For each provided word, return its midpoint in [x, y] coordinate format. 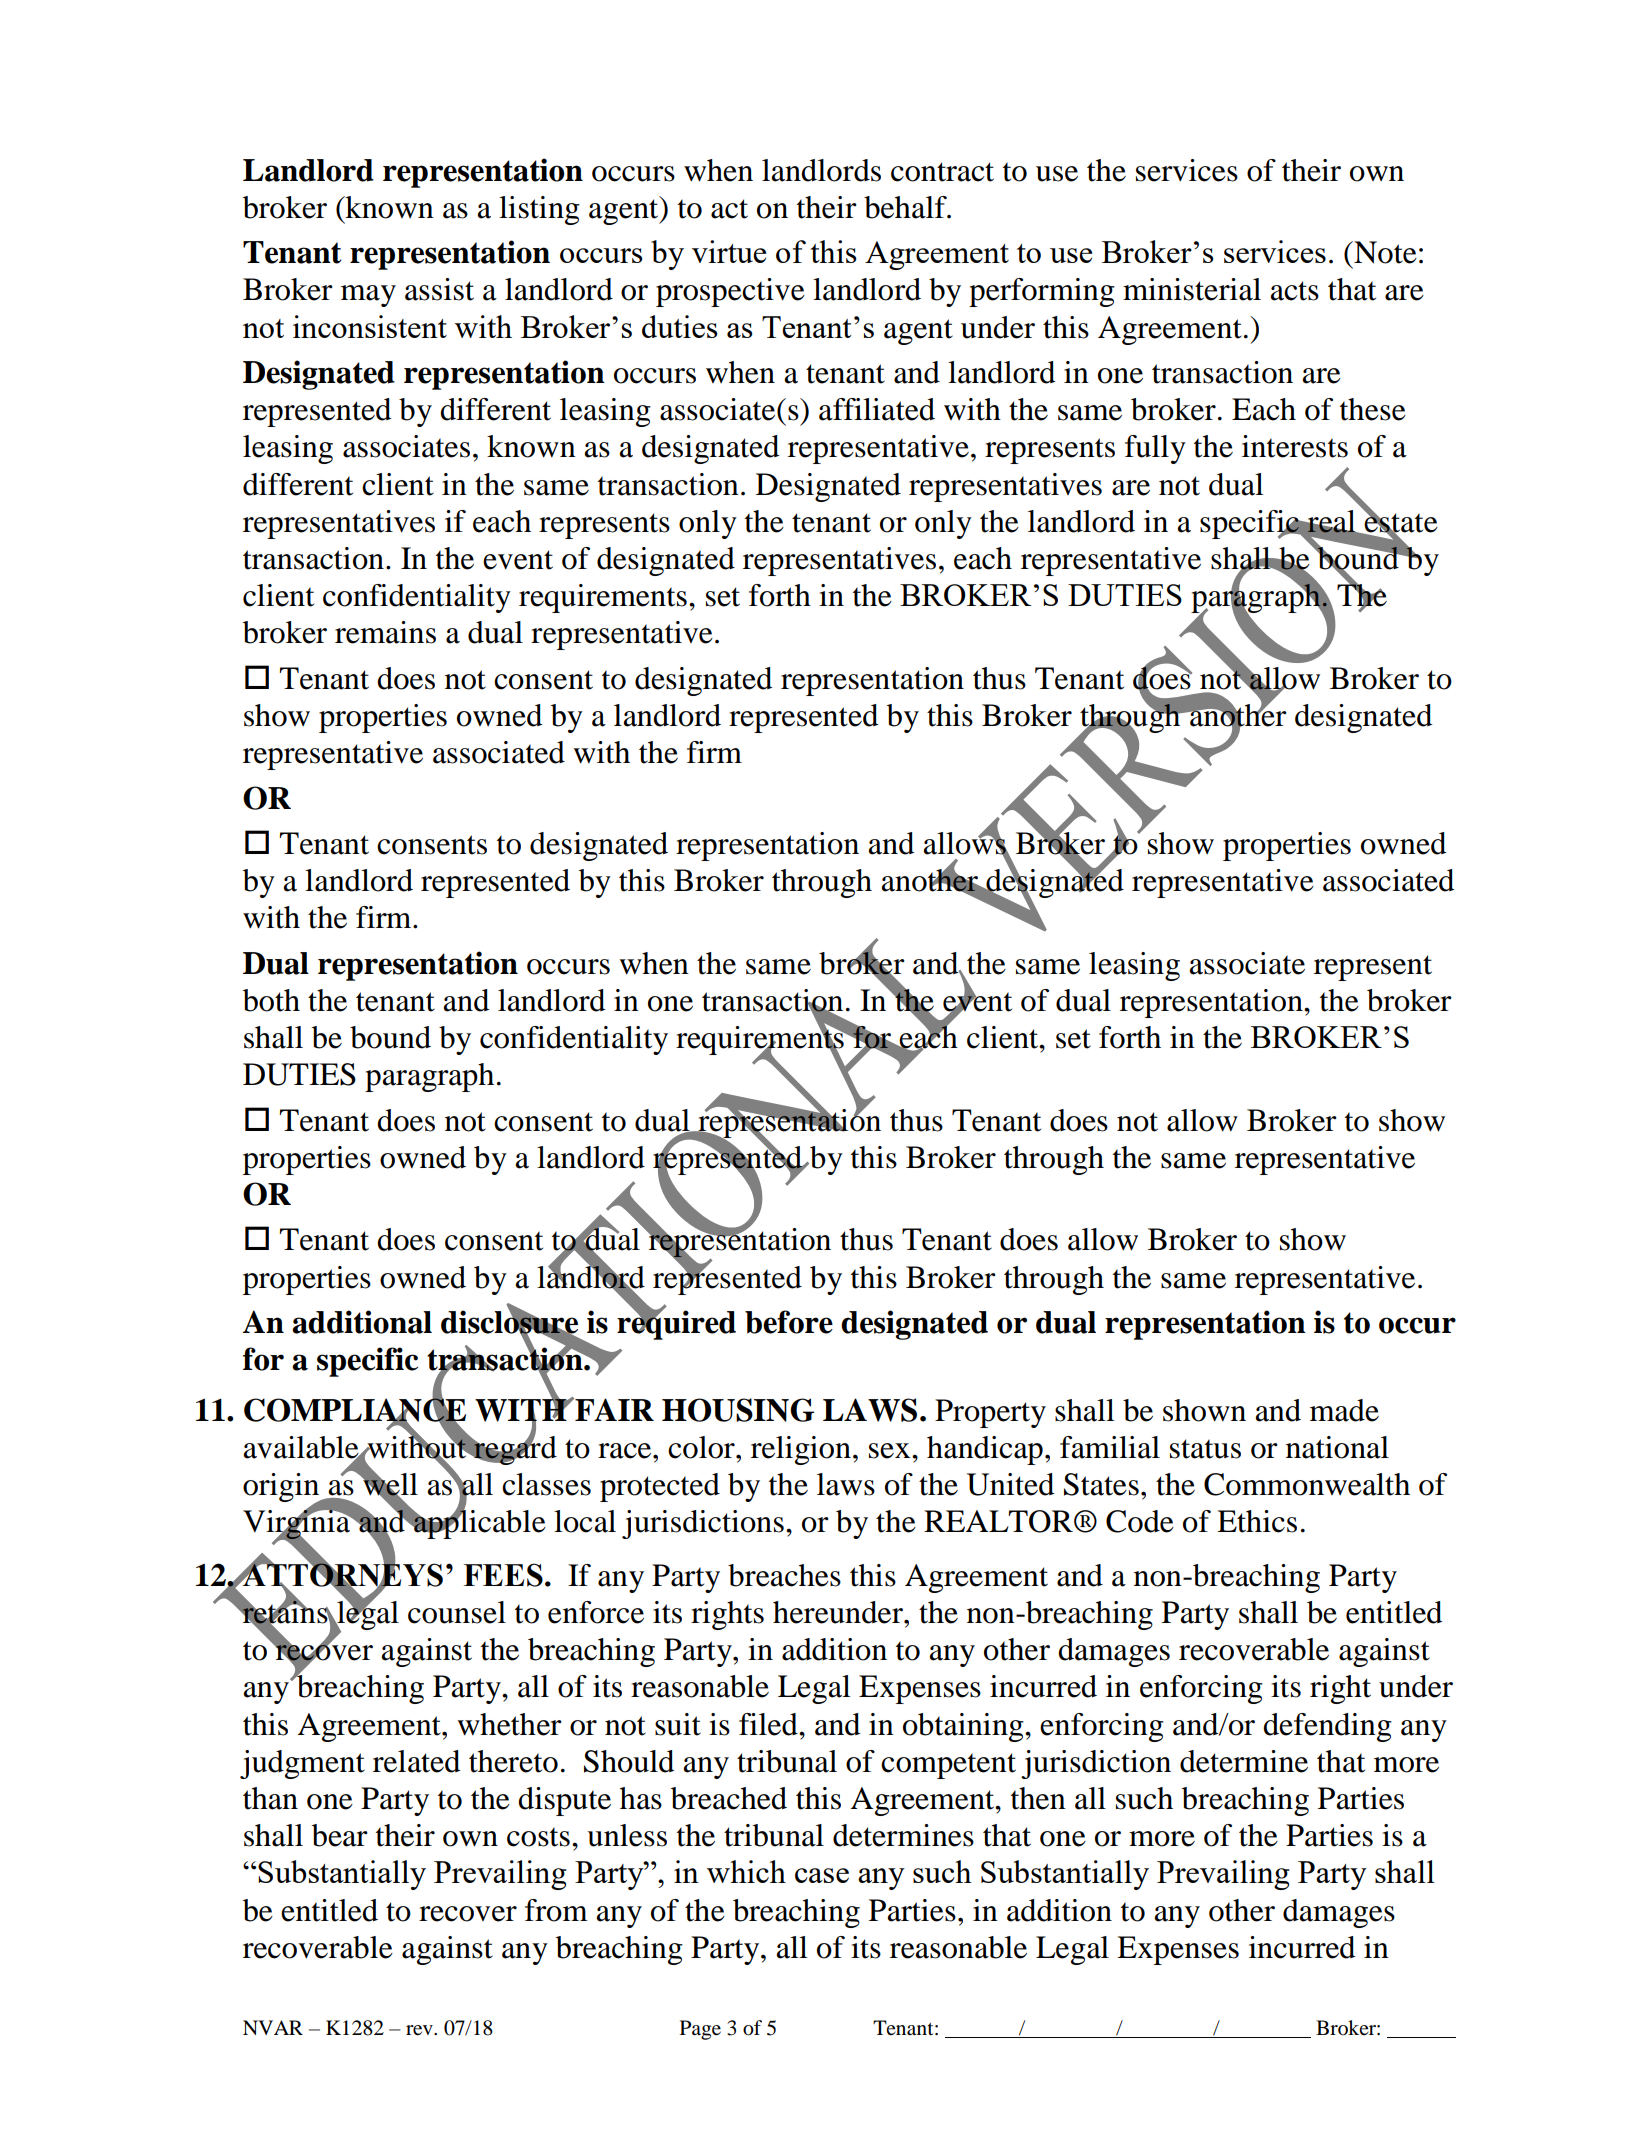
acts [1294, 291]
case [822, 1875]
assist [439, 289]
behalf [906, 207]
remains [385, 632]
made [1344, 1410]
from [556, 1910]
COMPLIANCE [355, 1410]
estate [1400, 523]
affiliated [877, 409]
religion [801, 1450]
